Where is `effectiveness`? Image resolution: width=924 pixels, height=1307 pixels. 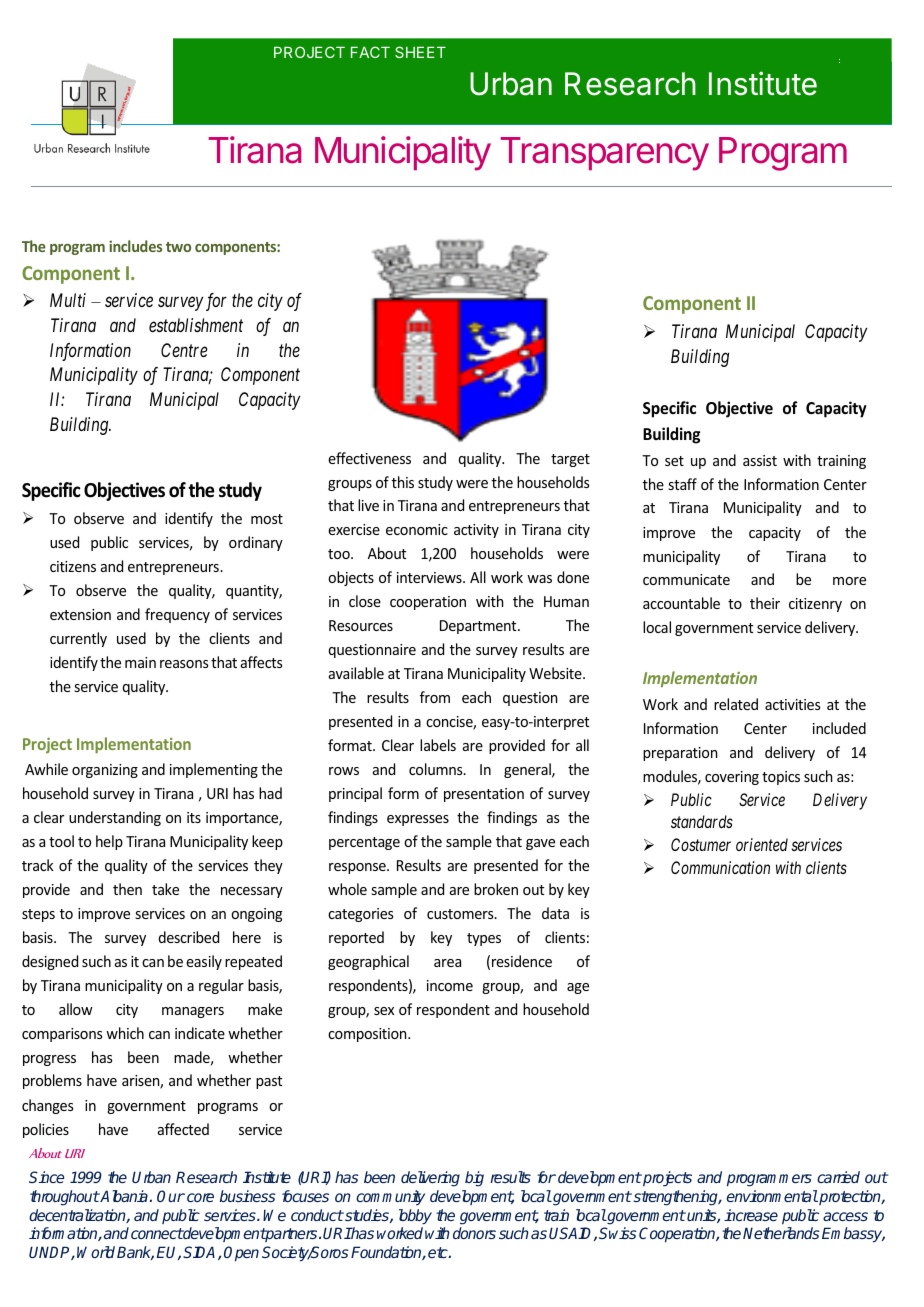 effectiveness is located at coordinates (369, 458).
